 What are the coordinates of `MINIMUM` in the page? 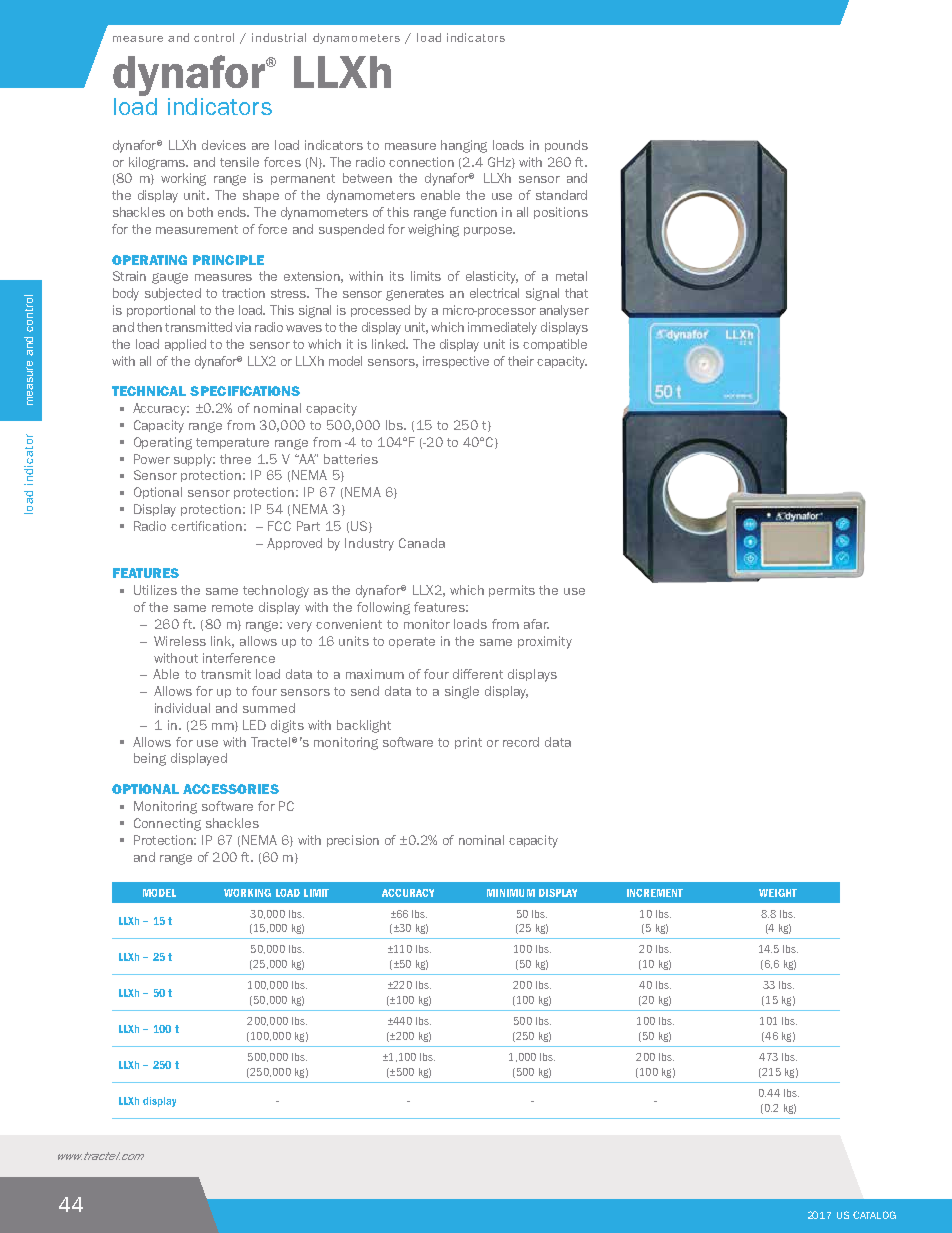 It's located at (511, 893).
